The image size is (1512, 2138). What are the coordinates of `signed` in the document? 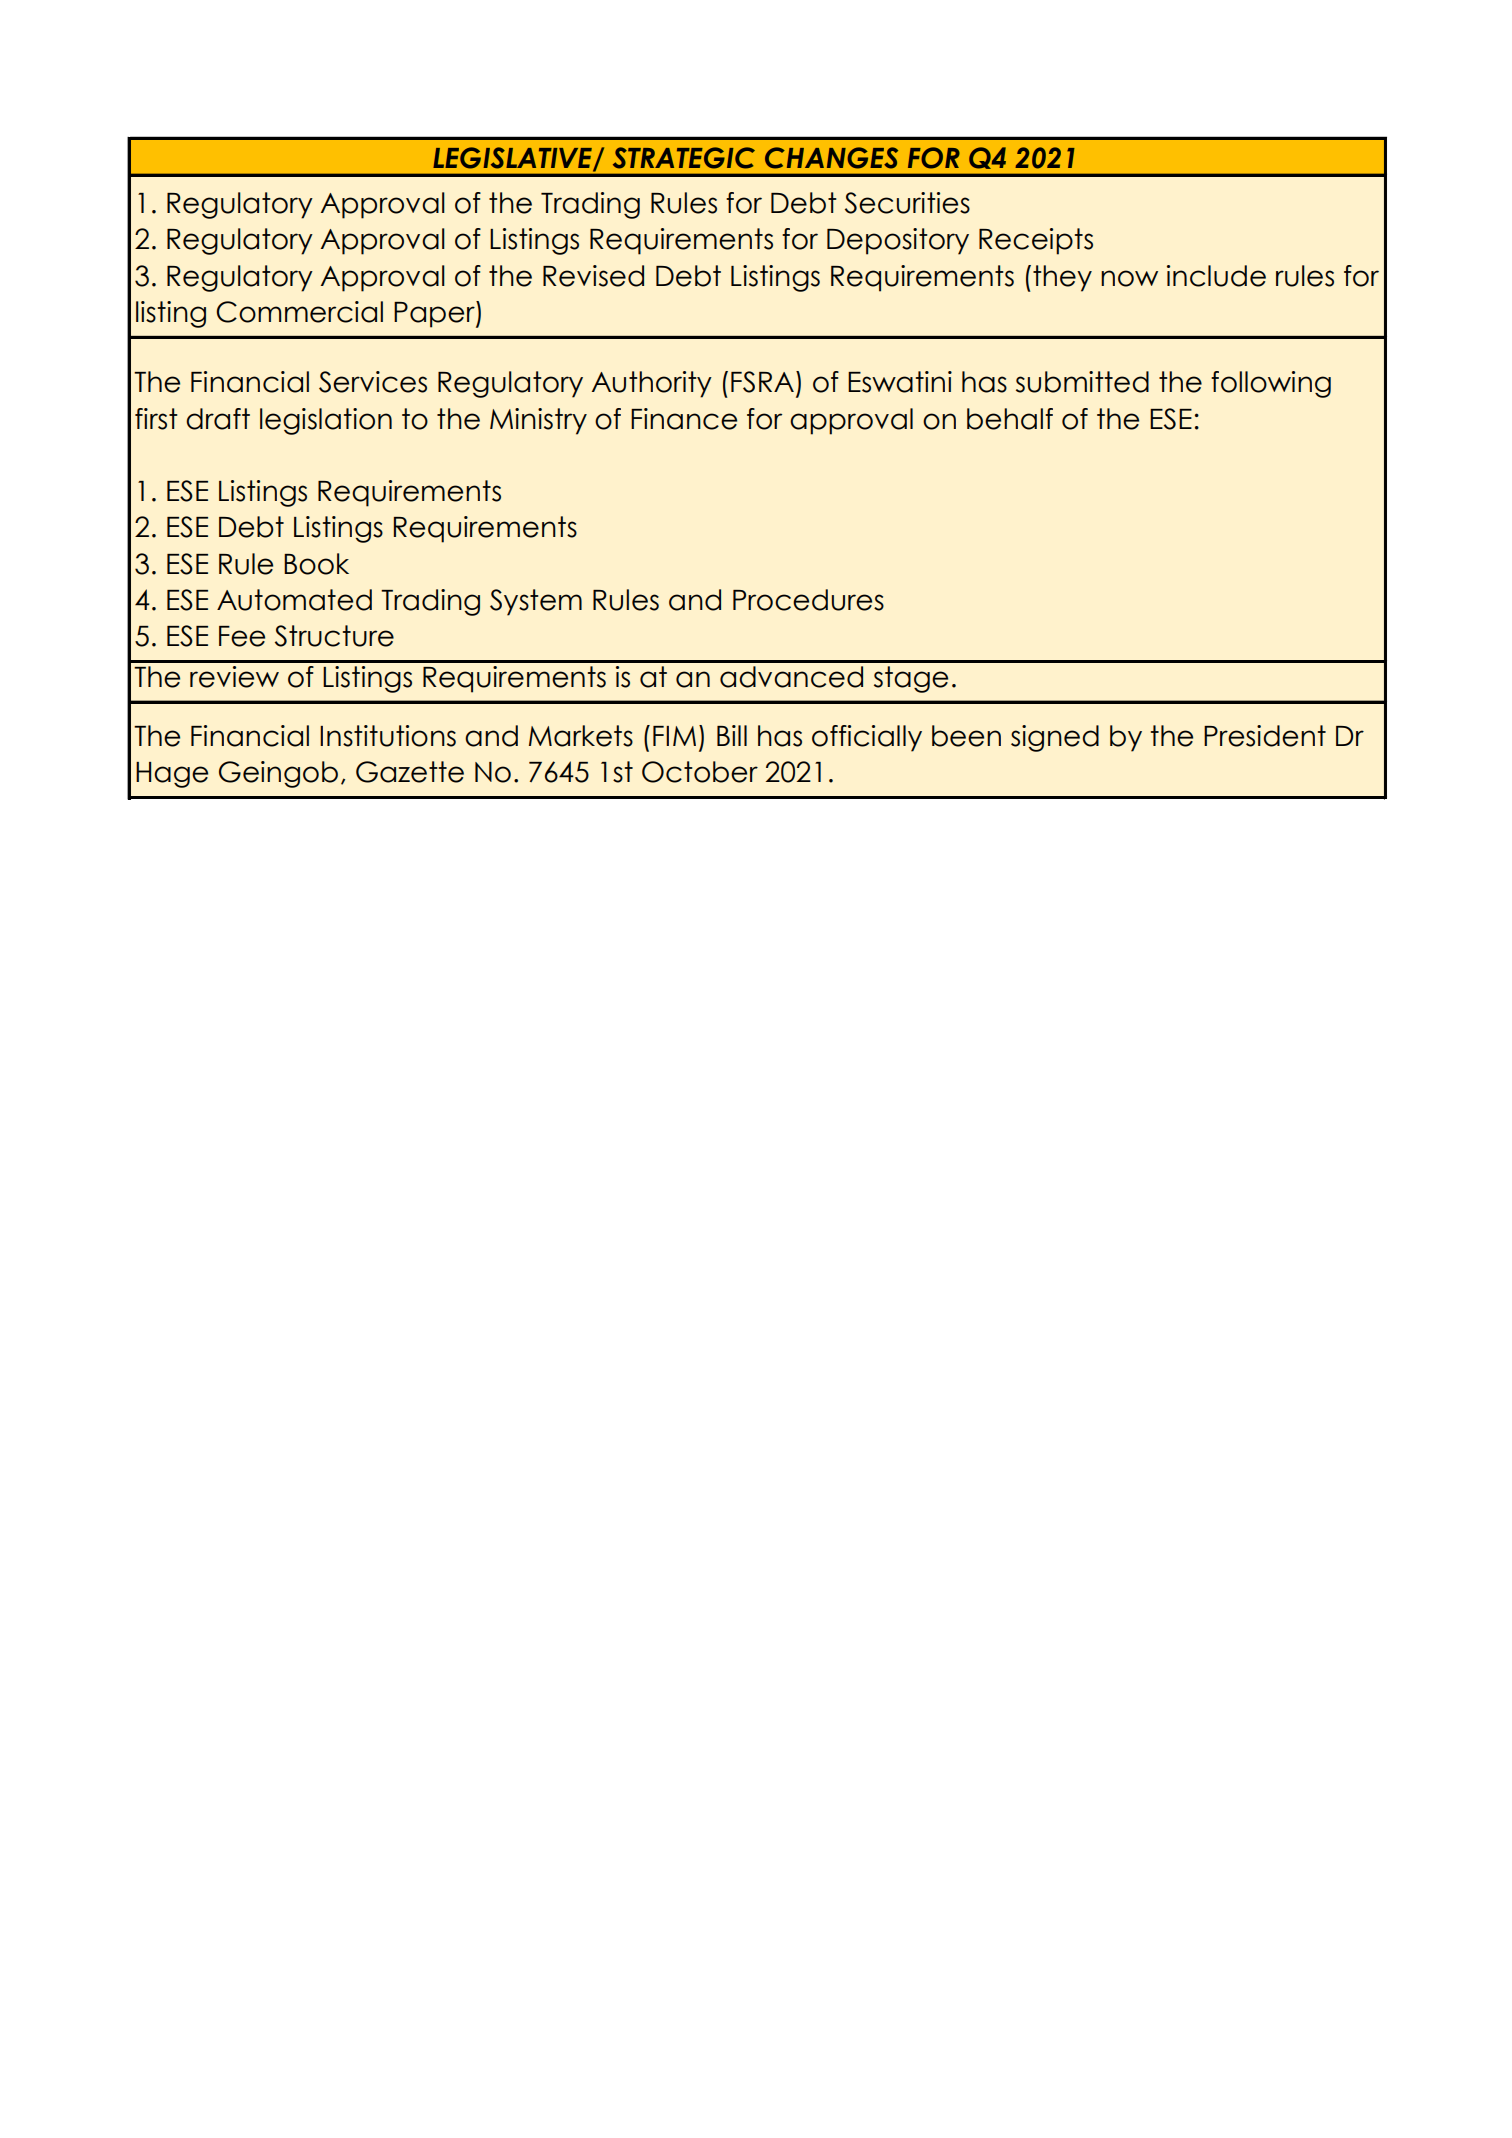 It's located at (1055, 738).
